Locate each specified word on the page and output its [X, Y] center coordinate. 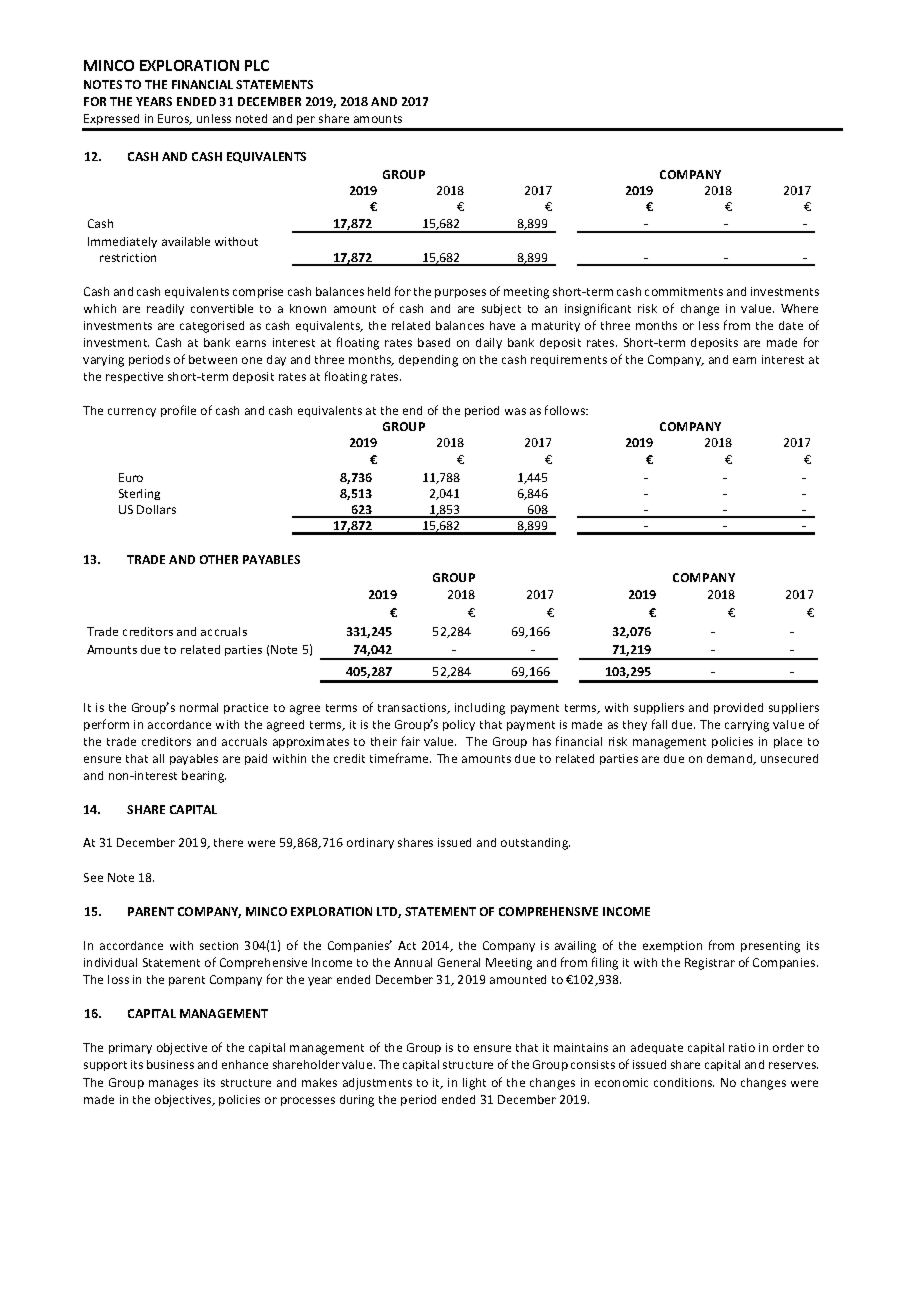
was [515, 411]
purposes [460, 293]
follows [566, 410]
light [474, 1084]
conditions [684, 1082]
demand [731, 759]
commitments [684, 291]
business [170, 1064]
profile [178, 411]
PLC [257, 65]
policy [459, 725]
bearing [204, 777]
